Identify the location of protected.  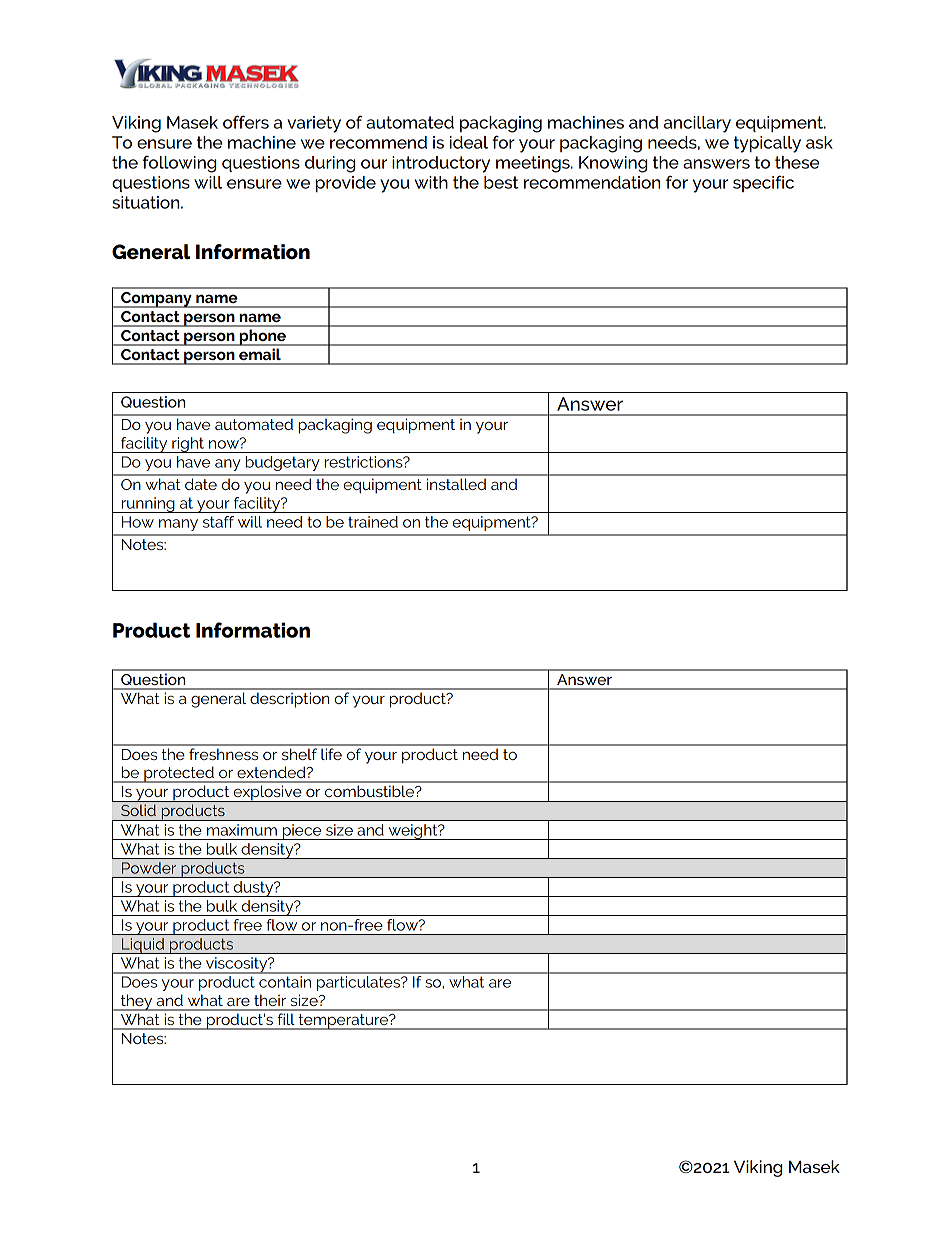
(179, 774).
